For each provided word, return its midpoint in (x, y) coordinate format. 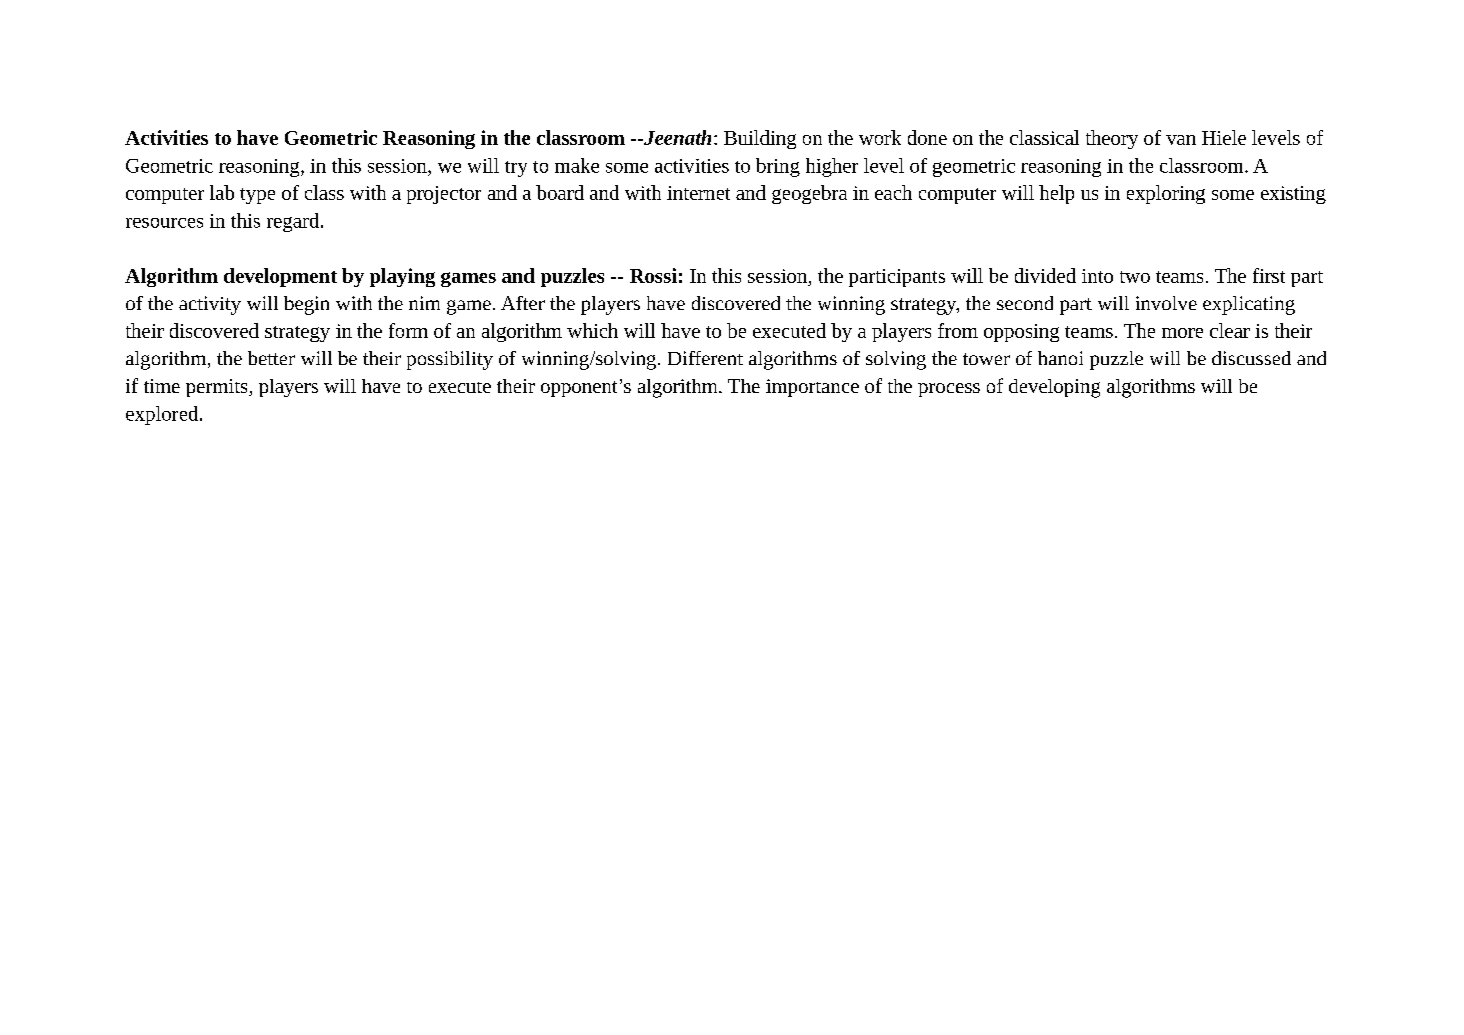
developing (1054, 388)
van (1181, 140)
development (280, 277)
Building (760, 139)
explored (163, 415)
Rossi (653, 275)
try (516, 169)
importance (812, 388)
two (1135, 277)
